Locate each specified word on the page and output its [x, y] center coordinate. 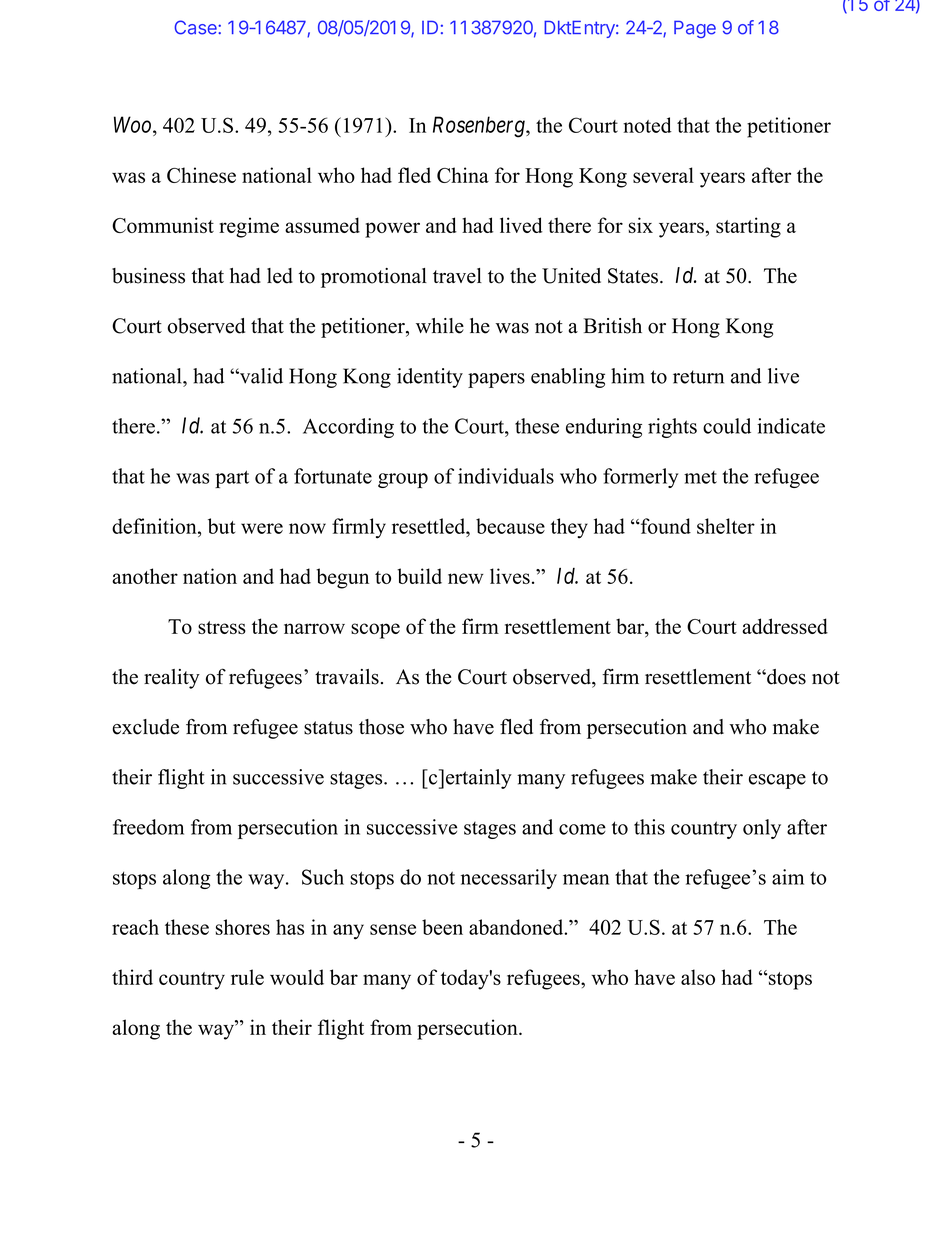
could [727, 426]
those [381, 727]
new [466, 578]
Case [196, 27]
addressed [785, 626]
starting [748, 227]
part [232, 479]
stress [222, 627]
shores [242, 927]
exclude [145, 727]
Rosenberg [480, 127]
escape [777, 781]
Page [695, 29]
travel [457, 276]
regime [249, 227]
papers [496, 380]
